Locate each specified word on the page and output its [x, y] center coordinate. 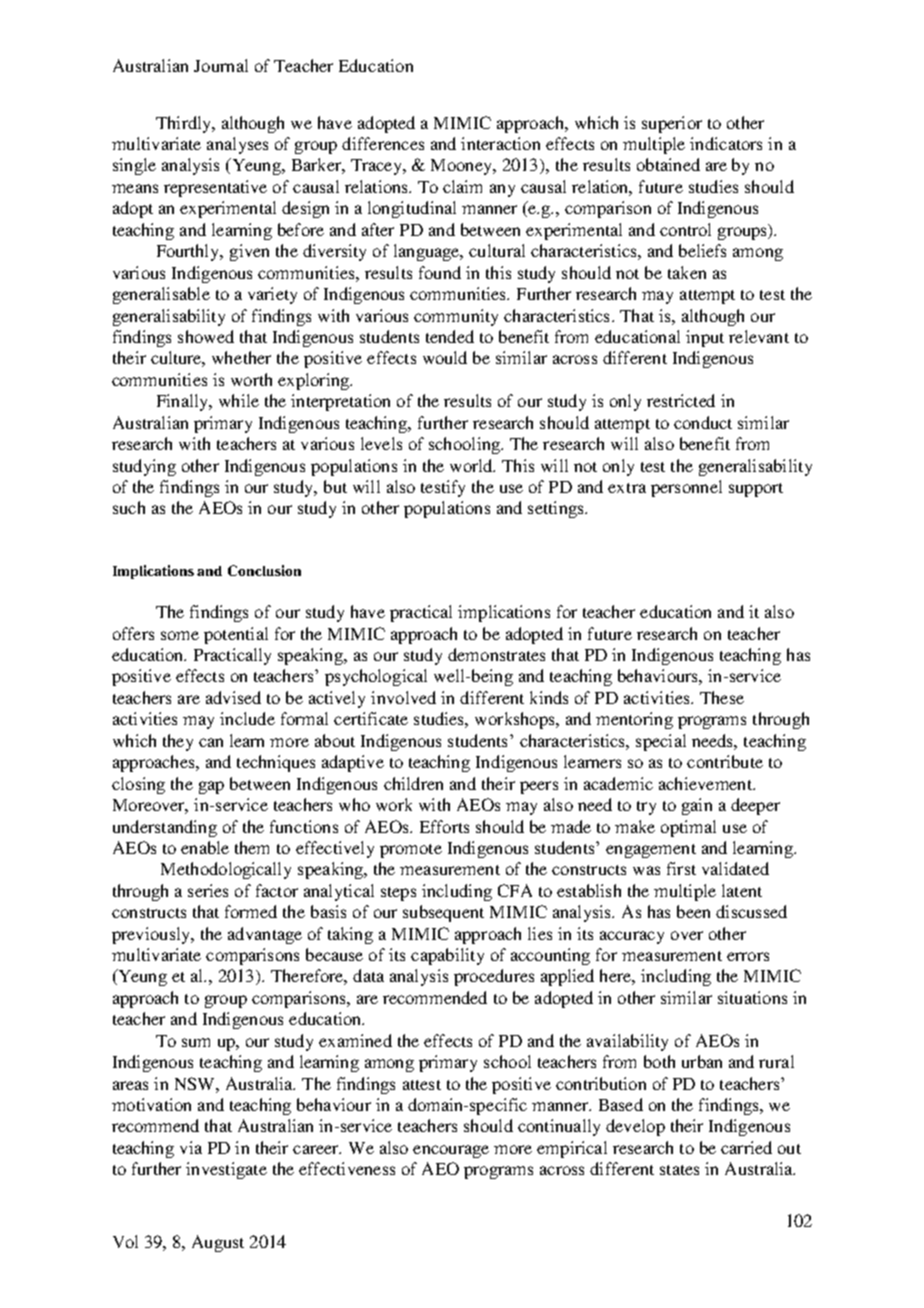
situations [752, 997]
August [218, 1243]
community [456, 317]
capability [447, 956]
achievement [706, 783]
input [705, 338]
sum [196, 1042]
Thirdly [185, 124]
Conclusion [264, 570]
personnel [686, 488]
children [413, 783]
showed [206, 336]
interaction [500, 143]
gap [211, 787]
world [472, 465]
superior [672, 124]
